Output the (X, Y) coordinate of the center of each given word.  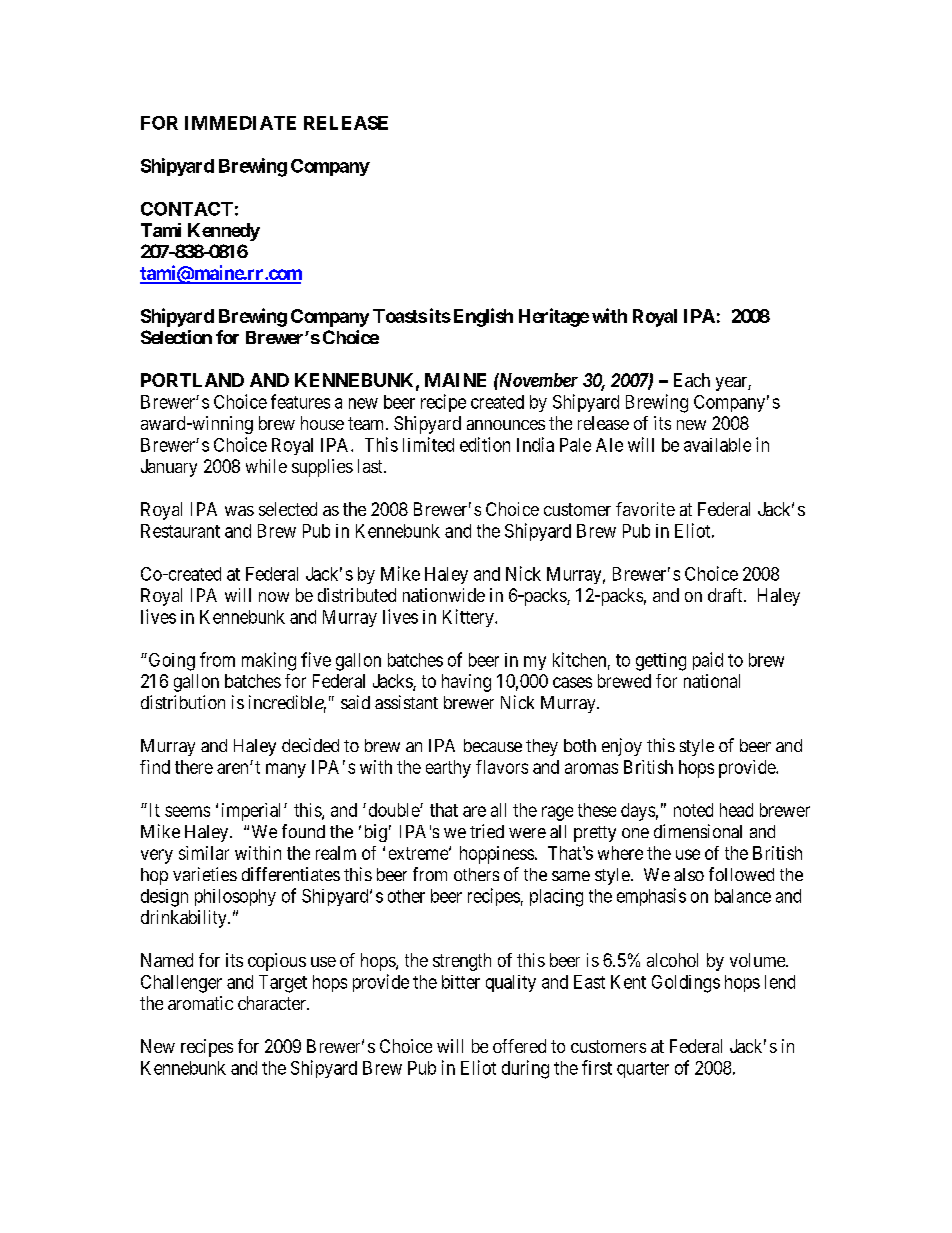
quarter (643, 1070)
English (483, 317)
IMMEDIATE (240, 123)
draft (726, 595)
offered (519, 1046)
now (274, 597)
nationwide (444, 595)
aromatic (200, 1003)
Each (692, 380)
